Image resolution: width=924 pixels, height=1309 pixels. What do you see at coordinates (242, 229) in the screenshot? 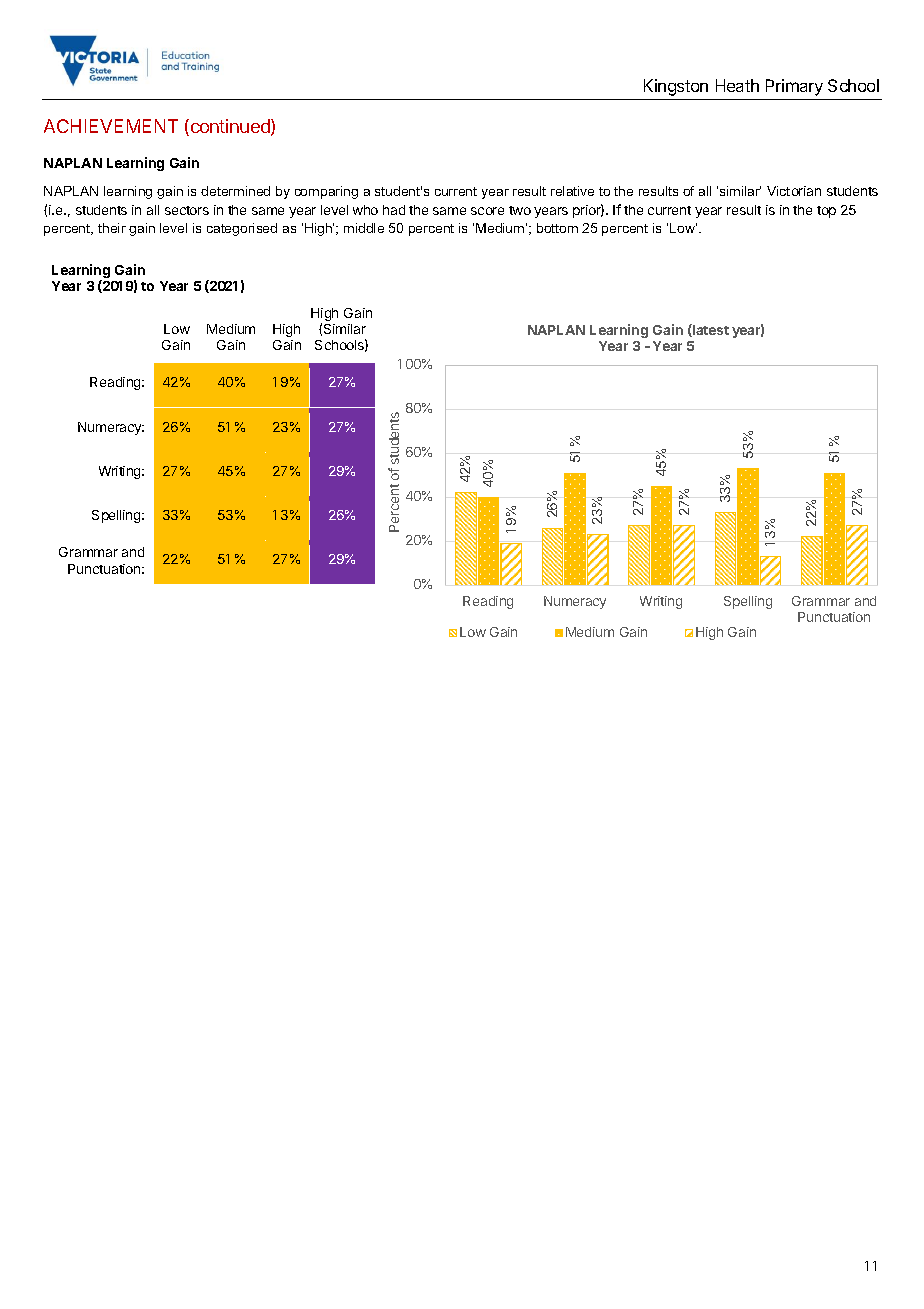
I see `categorised` at bounding box center [242, 229].
